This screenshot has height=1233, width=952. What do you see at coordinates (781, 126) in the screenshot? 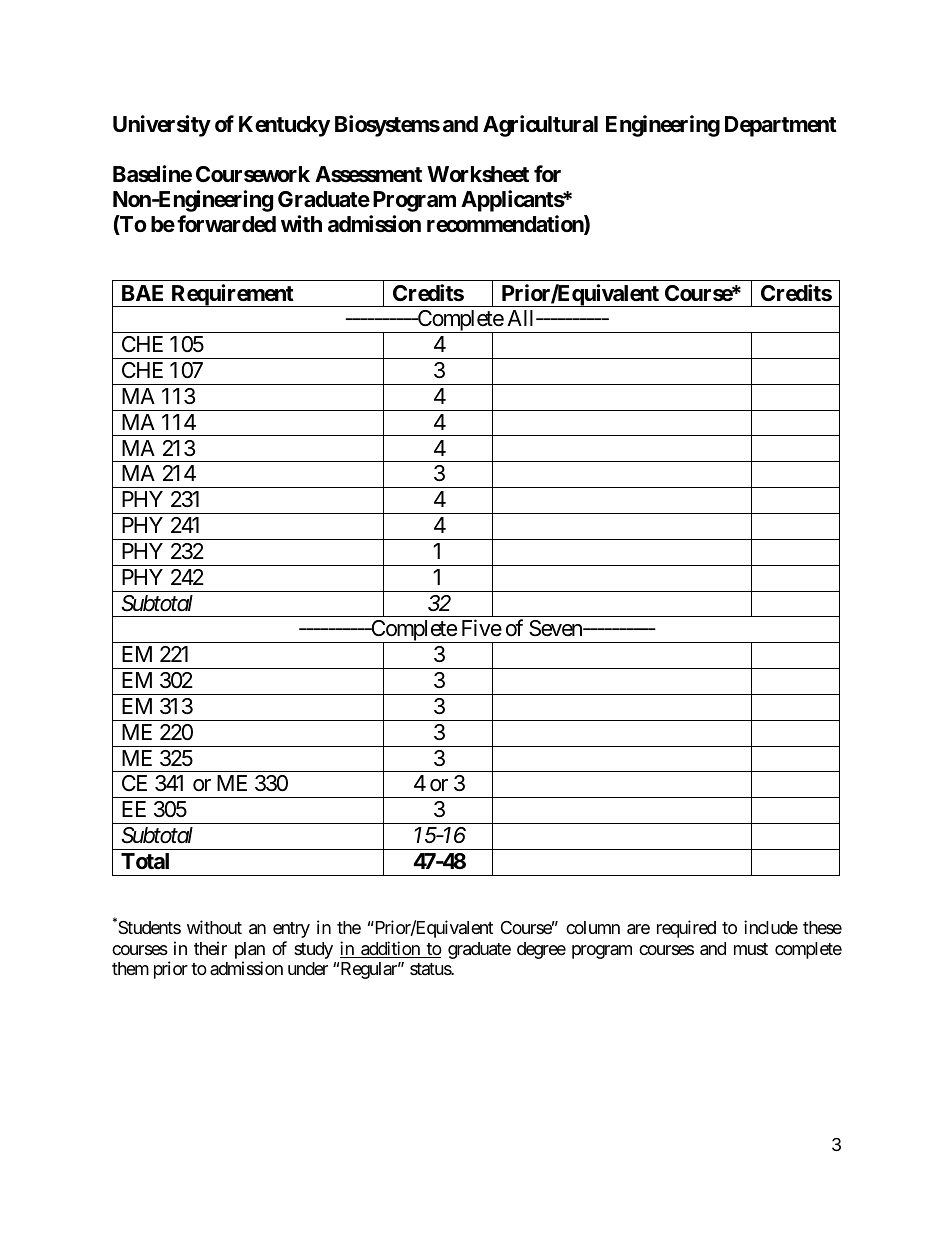
I see `Department` at bounding box center [781, 126].
